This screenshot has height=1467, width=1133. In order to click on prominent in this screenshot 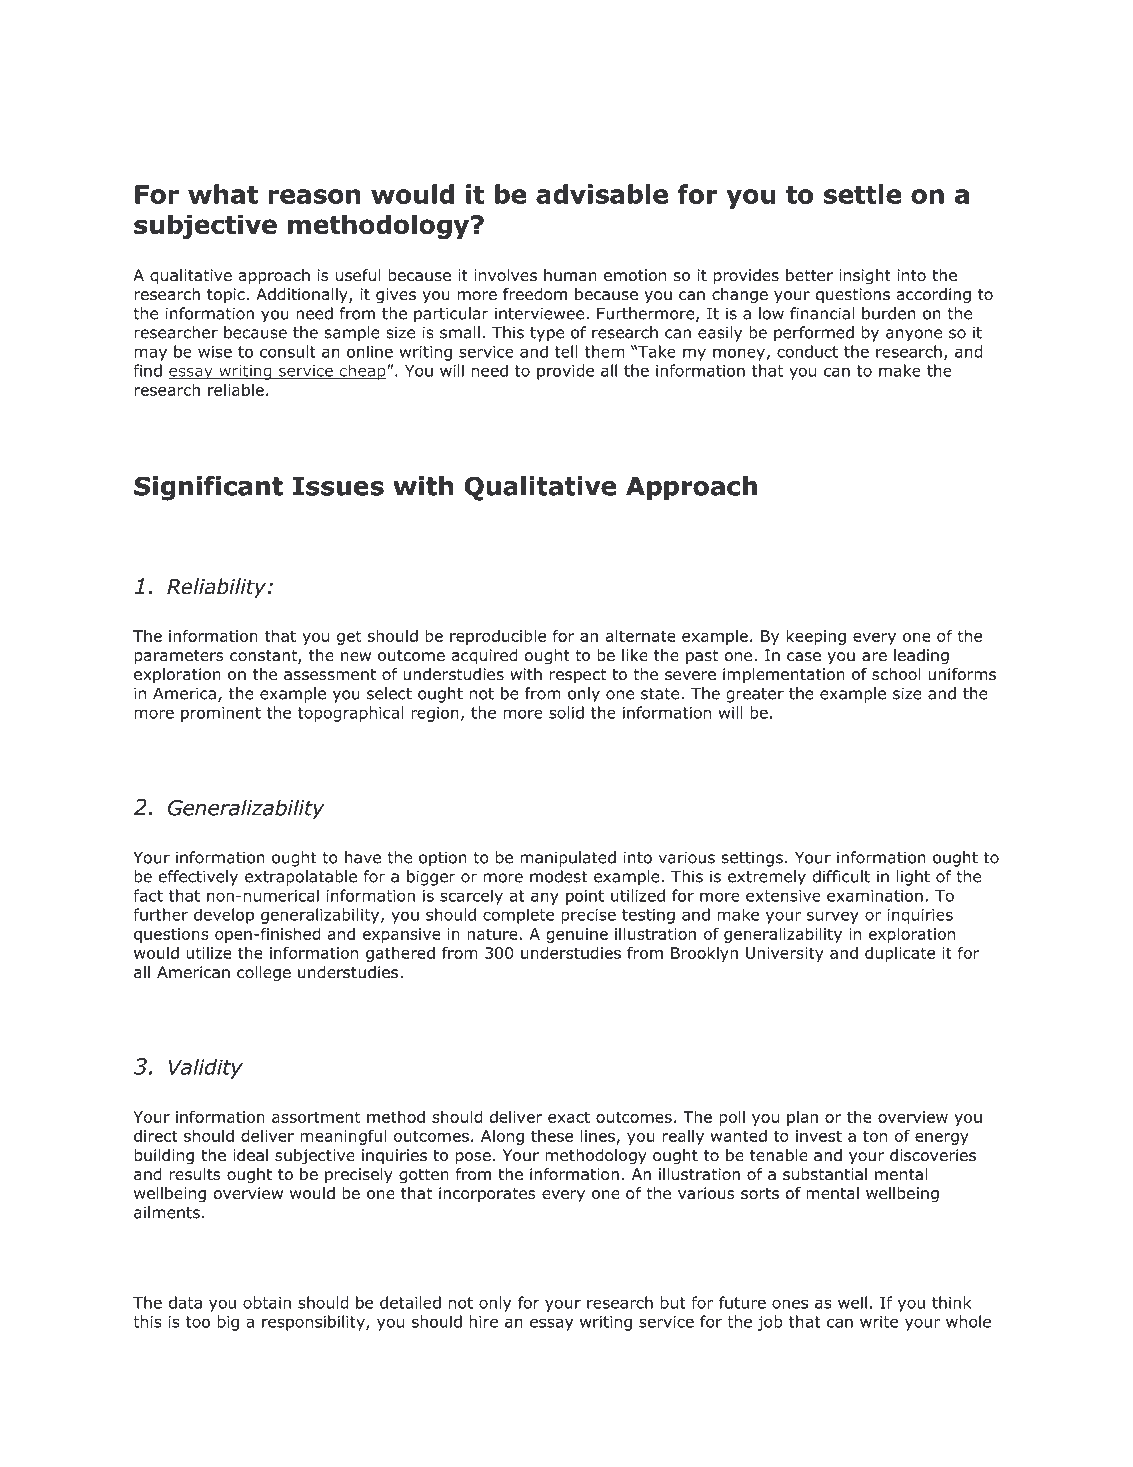, I will do `click(221, 714)`.
